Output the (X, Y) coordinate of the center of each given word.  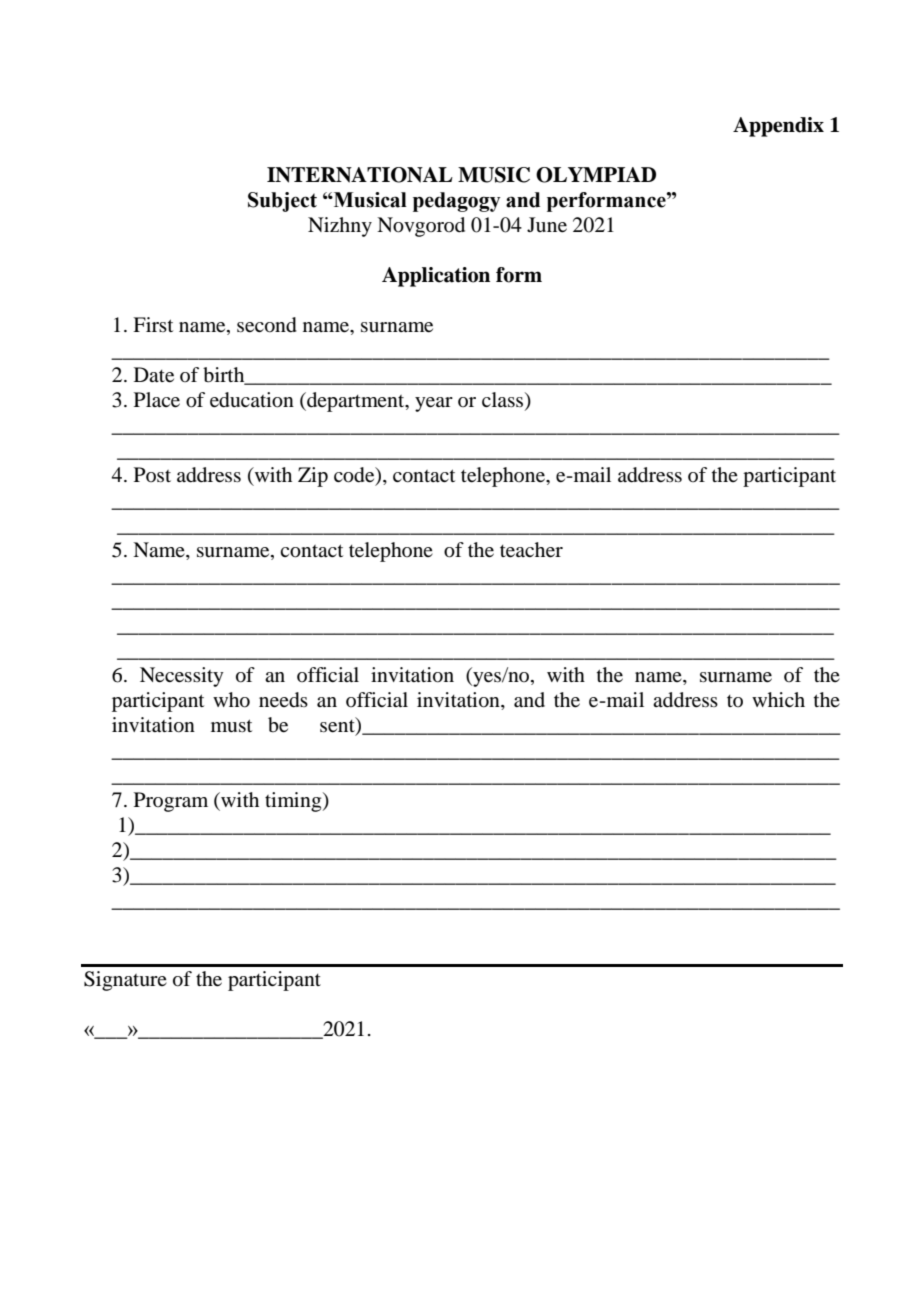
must (231, 725)
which (778, 699)
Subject (282, 202)
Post (152, 474)
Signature (125, 981)
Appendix (778, 127)
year (434, 404)
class (504, 401)
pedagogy (456, 202)
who (231, 700)
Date (154, 375)
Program (171, 802)
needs (283, 700)
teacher (531, 550)
